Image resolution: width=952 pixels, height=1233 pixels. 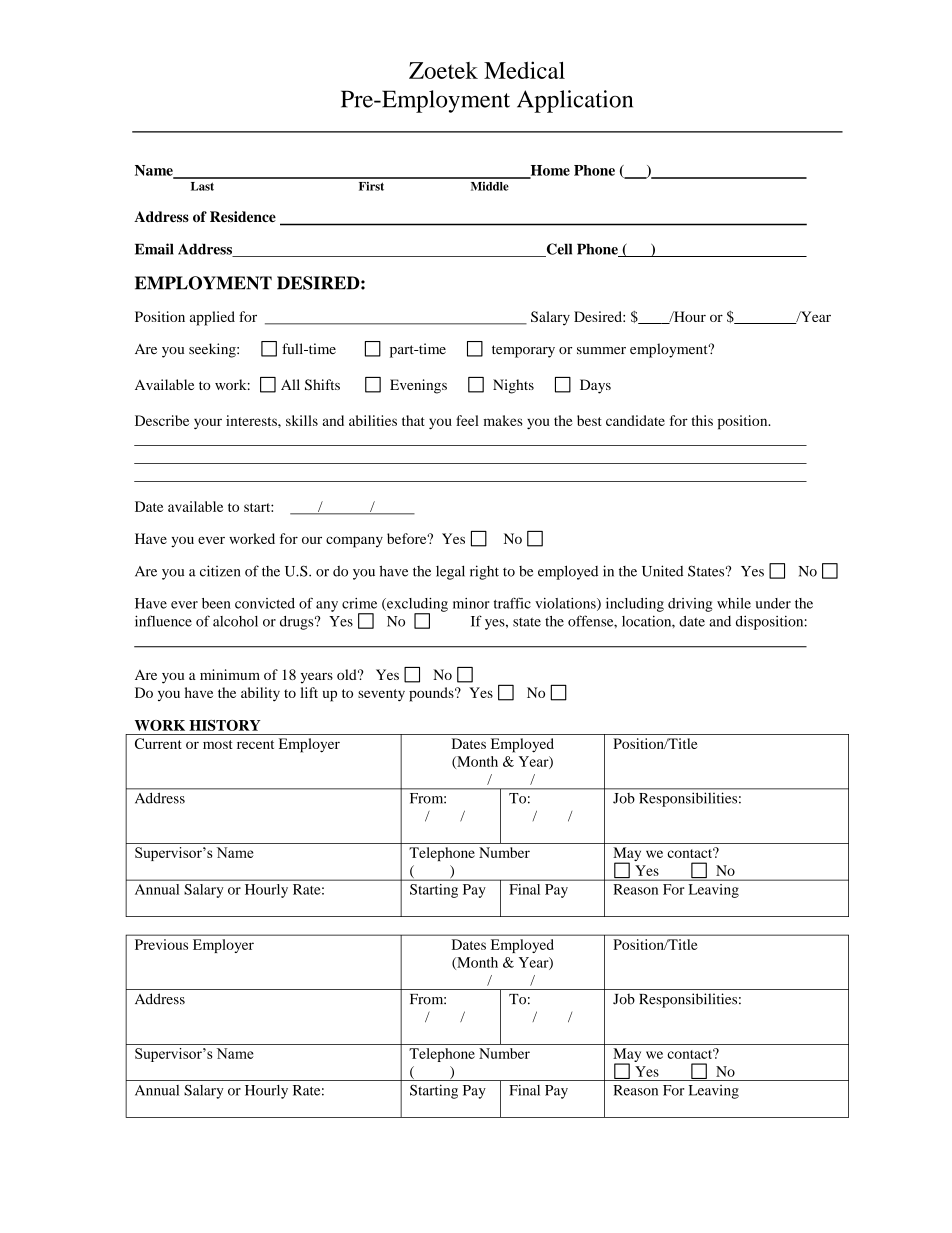 I want to click on Previous, so click(x=161, y=944).
